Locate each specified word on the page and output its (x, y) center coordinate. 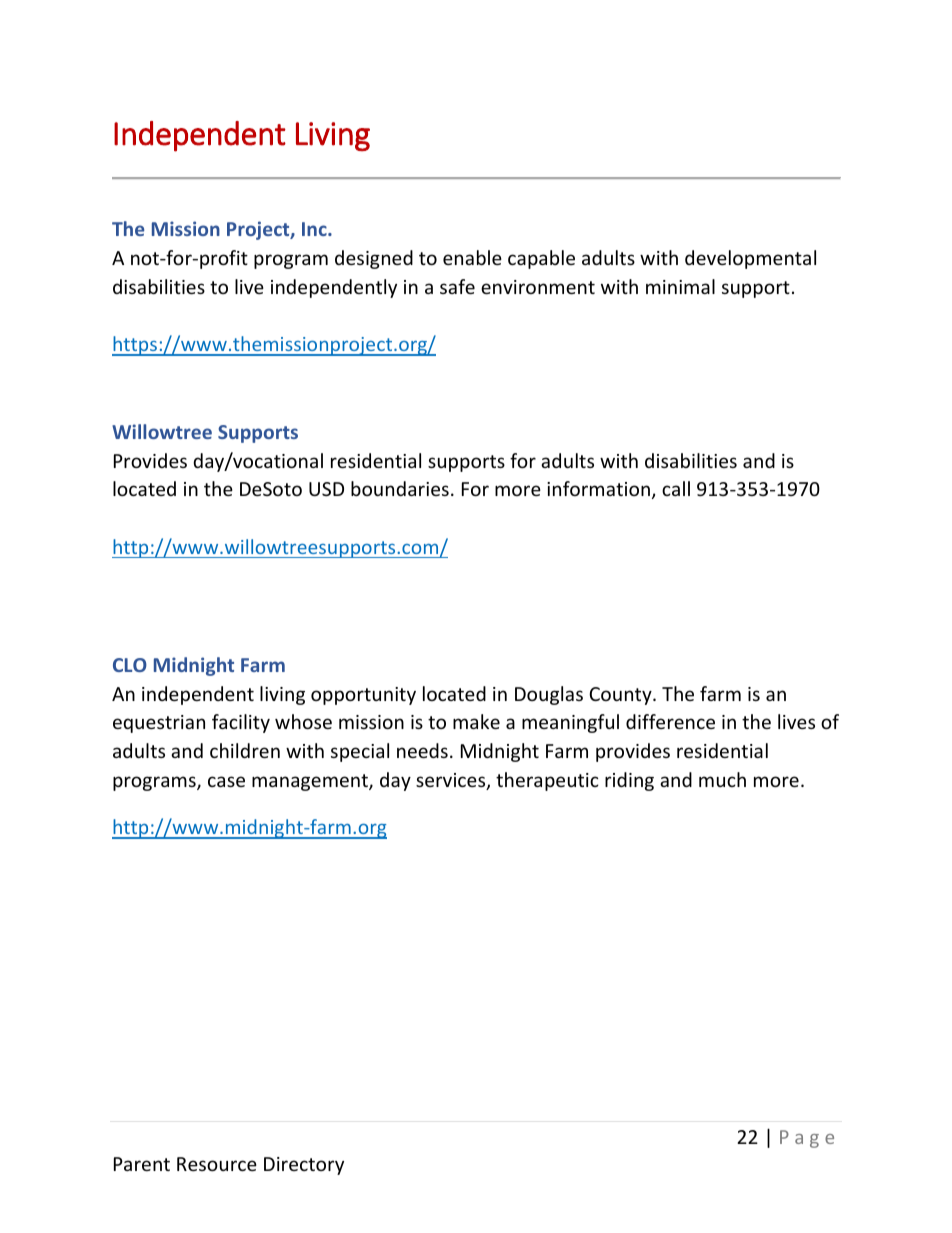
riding (629, 781)
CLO (130, 665)
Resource (217, 1164)
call (676, 488)
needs (422, 750)
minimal (680, 286)
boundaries (400, 488)
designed (374, 259)
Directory (304, 1166)
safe (457, 286)
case (226, 781)
